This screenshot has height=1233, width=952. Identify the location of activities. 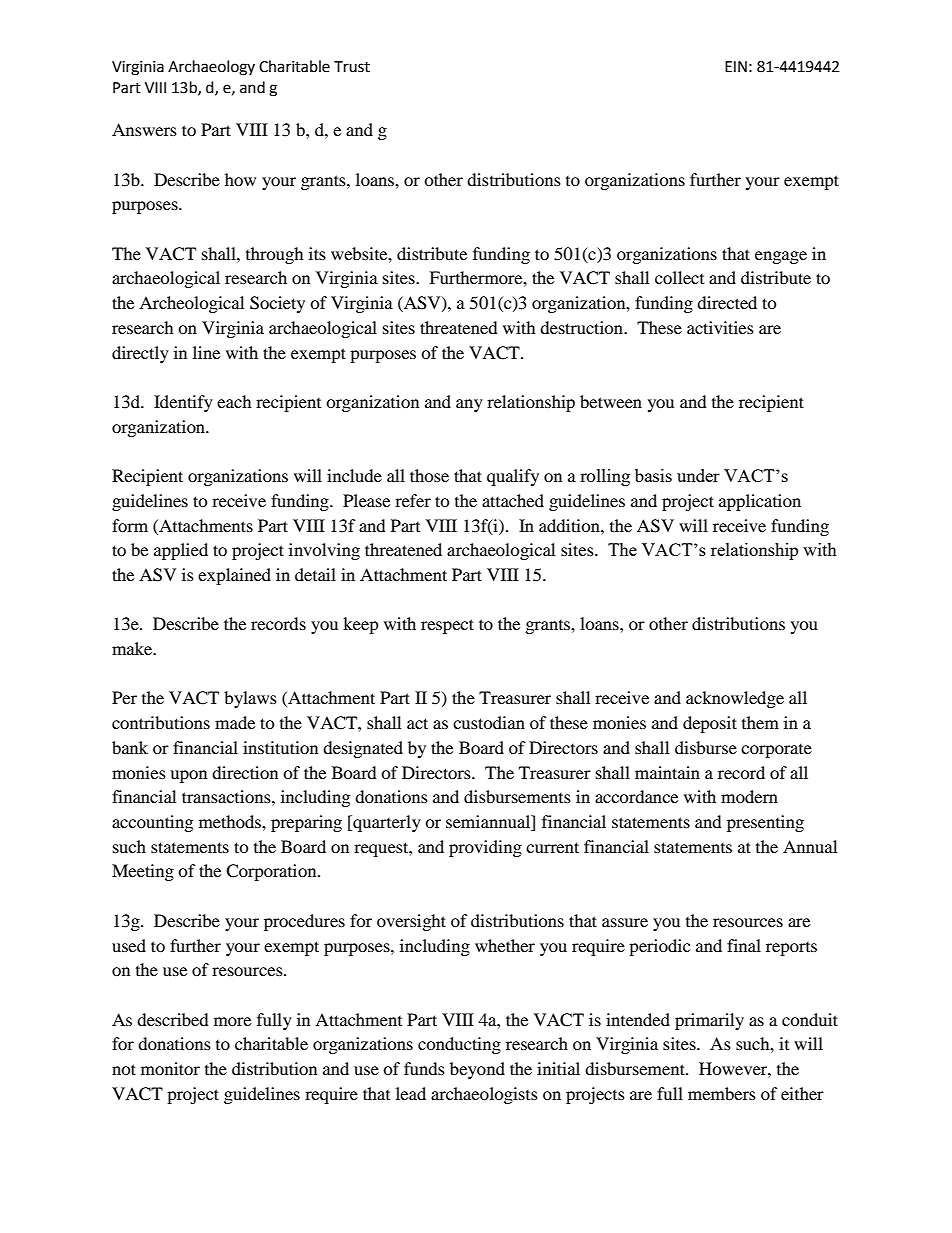
(720, 327).
